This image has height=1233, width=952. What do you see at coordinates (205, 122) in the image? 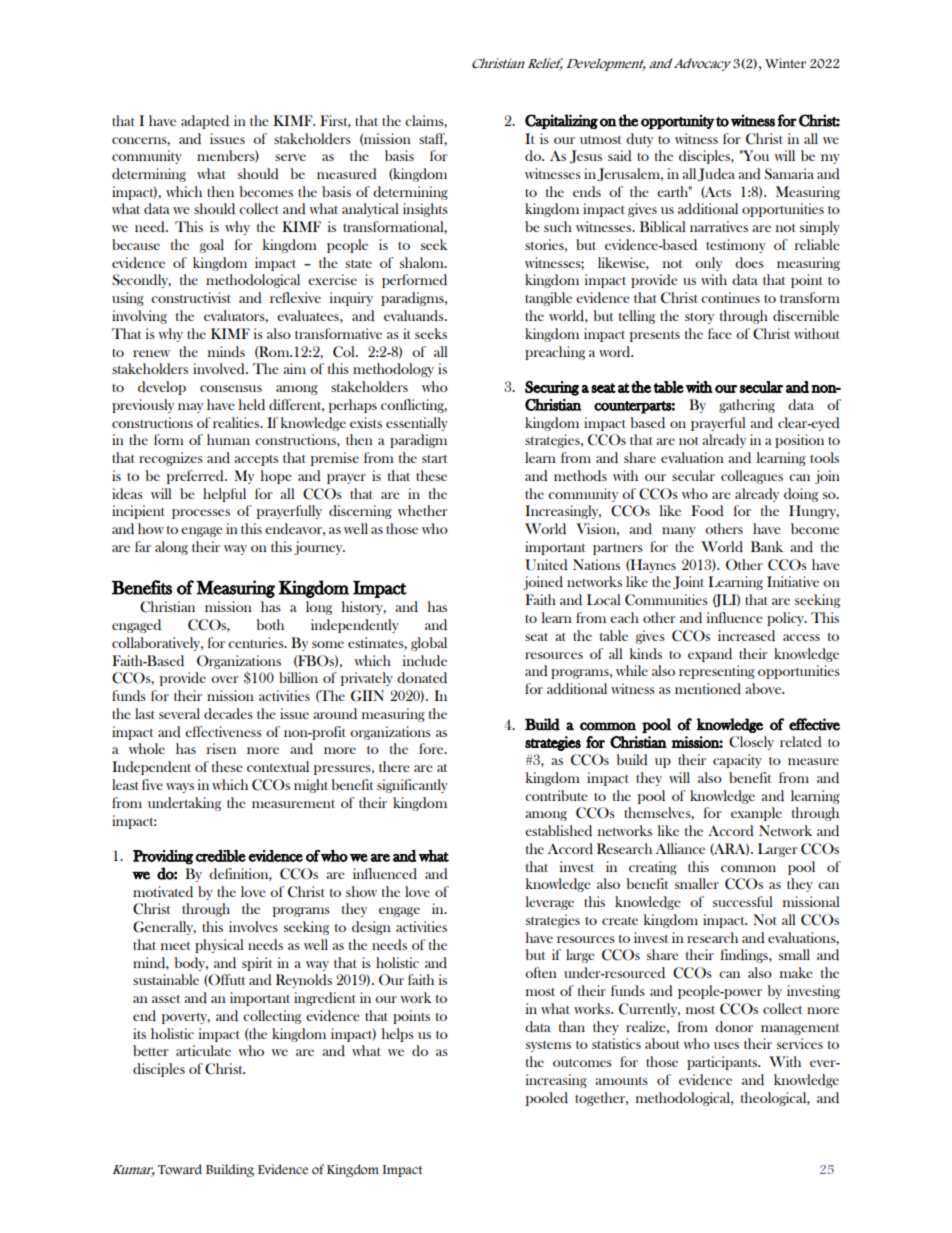
I see `adapted` at bounding box center [205, 122].
